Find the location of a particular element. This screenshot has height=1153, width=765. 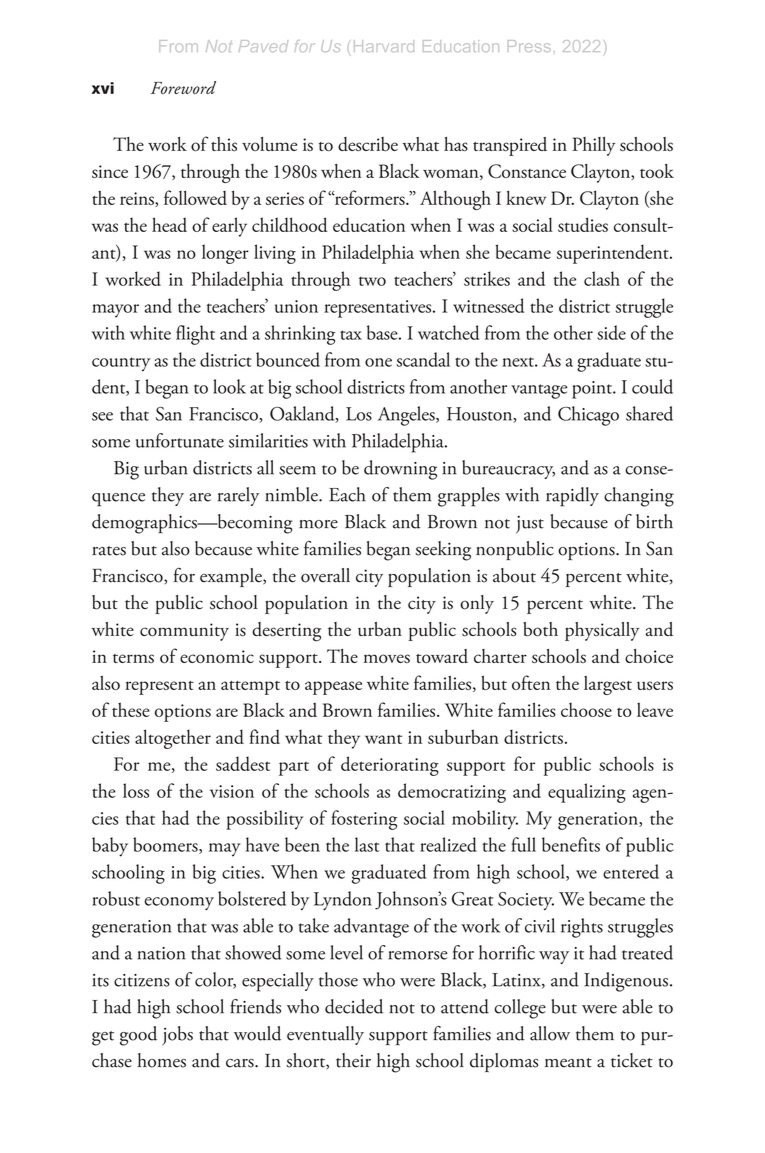

meant is located at coordinates (568, 1063).
